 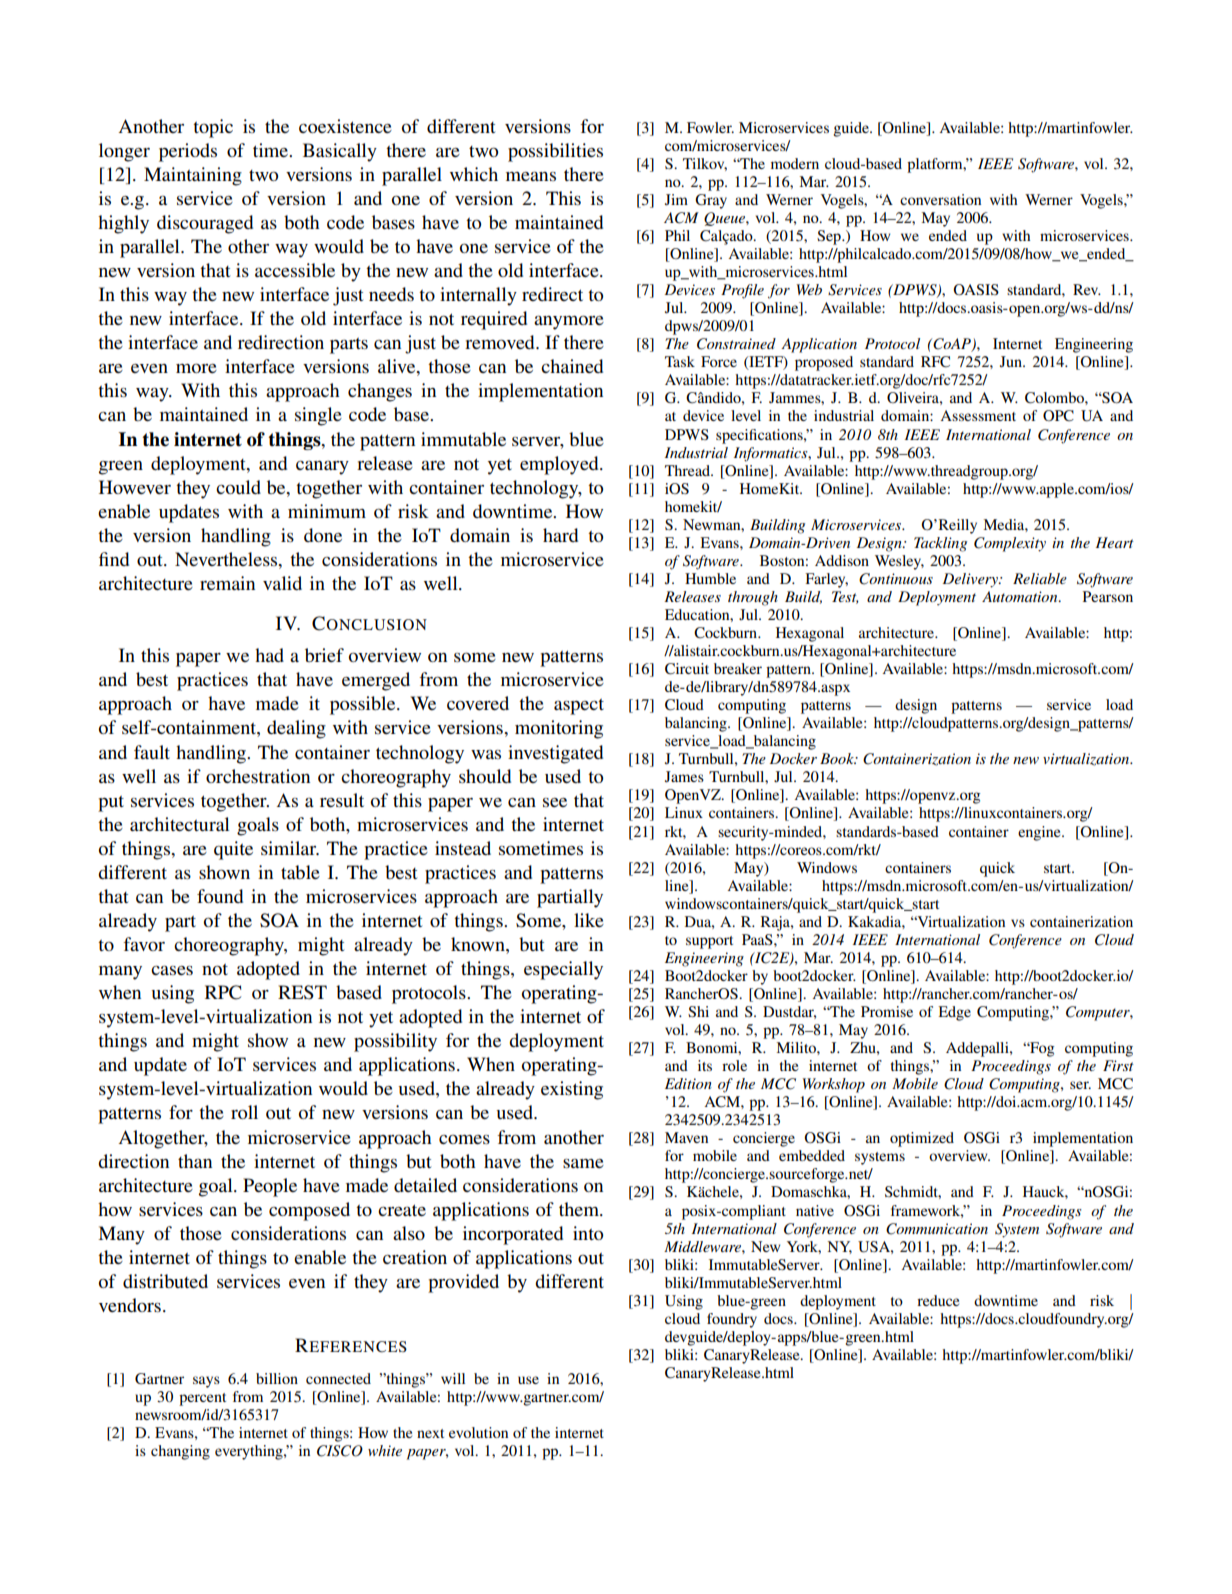 I want to click on especially, so click(x=563, y=970).
